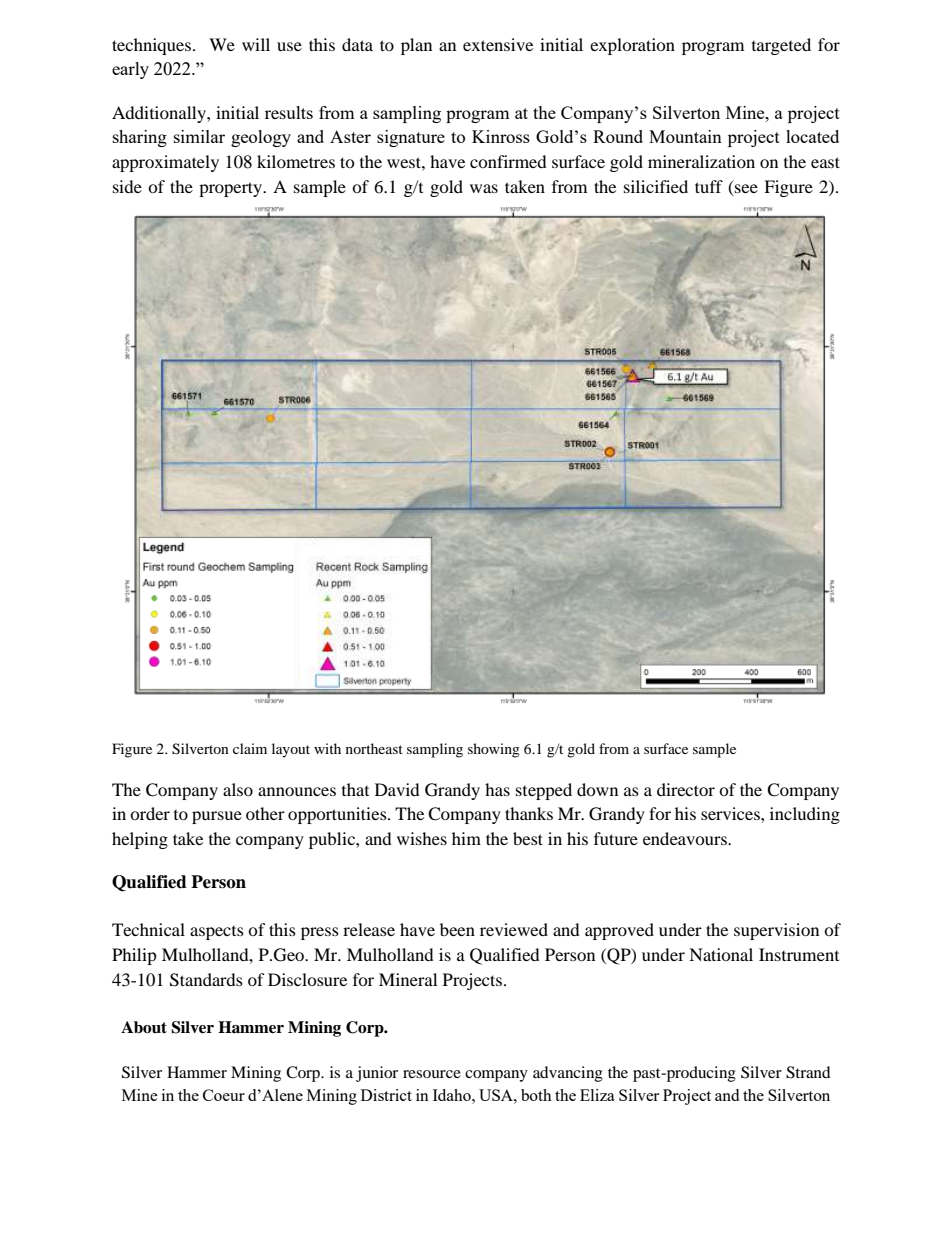  I want to click on will, so click(256, 44).
